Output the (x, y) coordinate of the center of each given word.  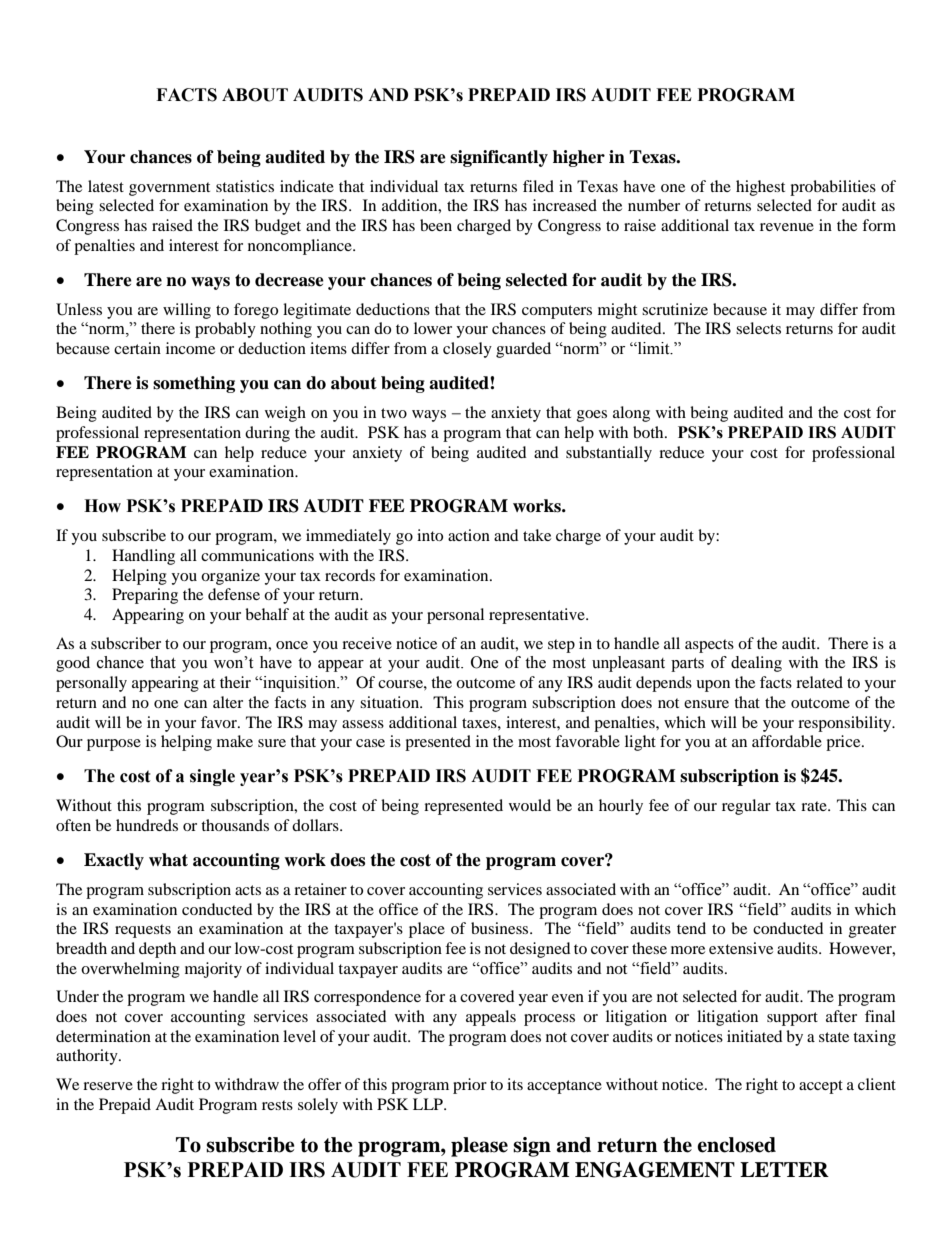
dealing (756, 664)
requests (143, 931)
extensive (741, 948)
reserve (108, 1086)
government (169, 189)
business (501, 928)
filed (538, 186)
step (561, 646)
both (649, 432)
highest (760, 188)
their (235, 682)
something (194, 384)
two (394, 413)
